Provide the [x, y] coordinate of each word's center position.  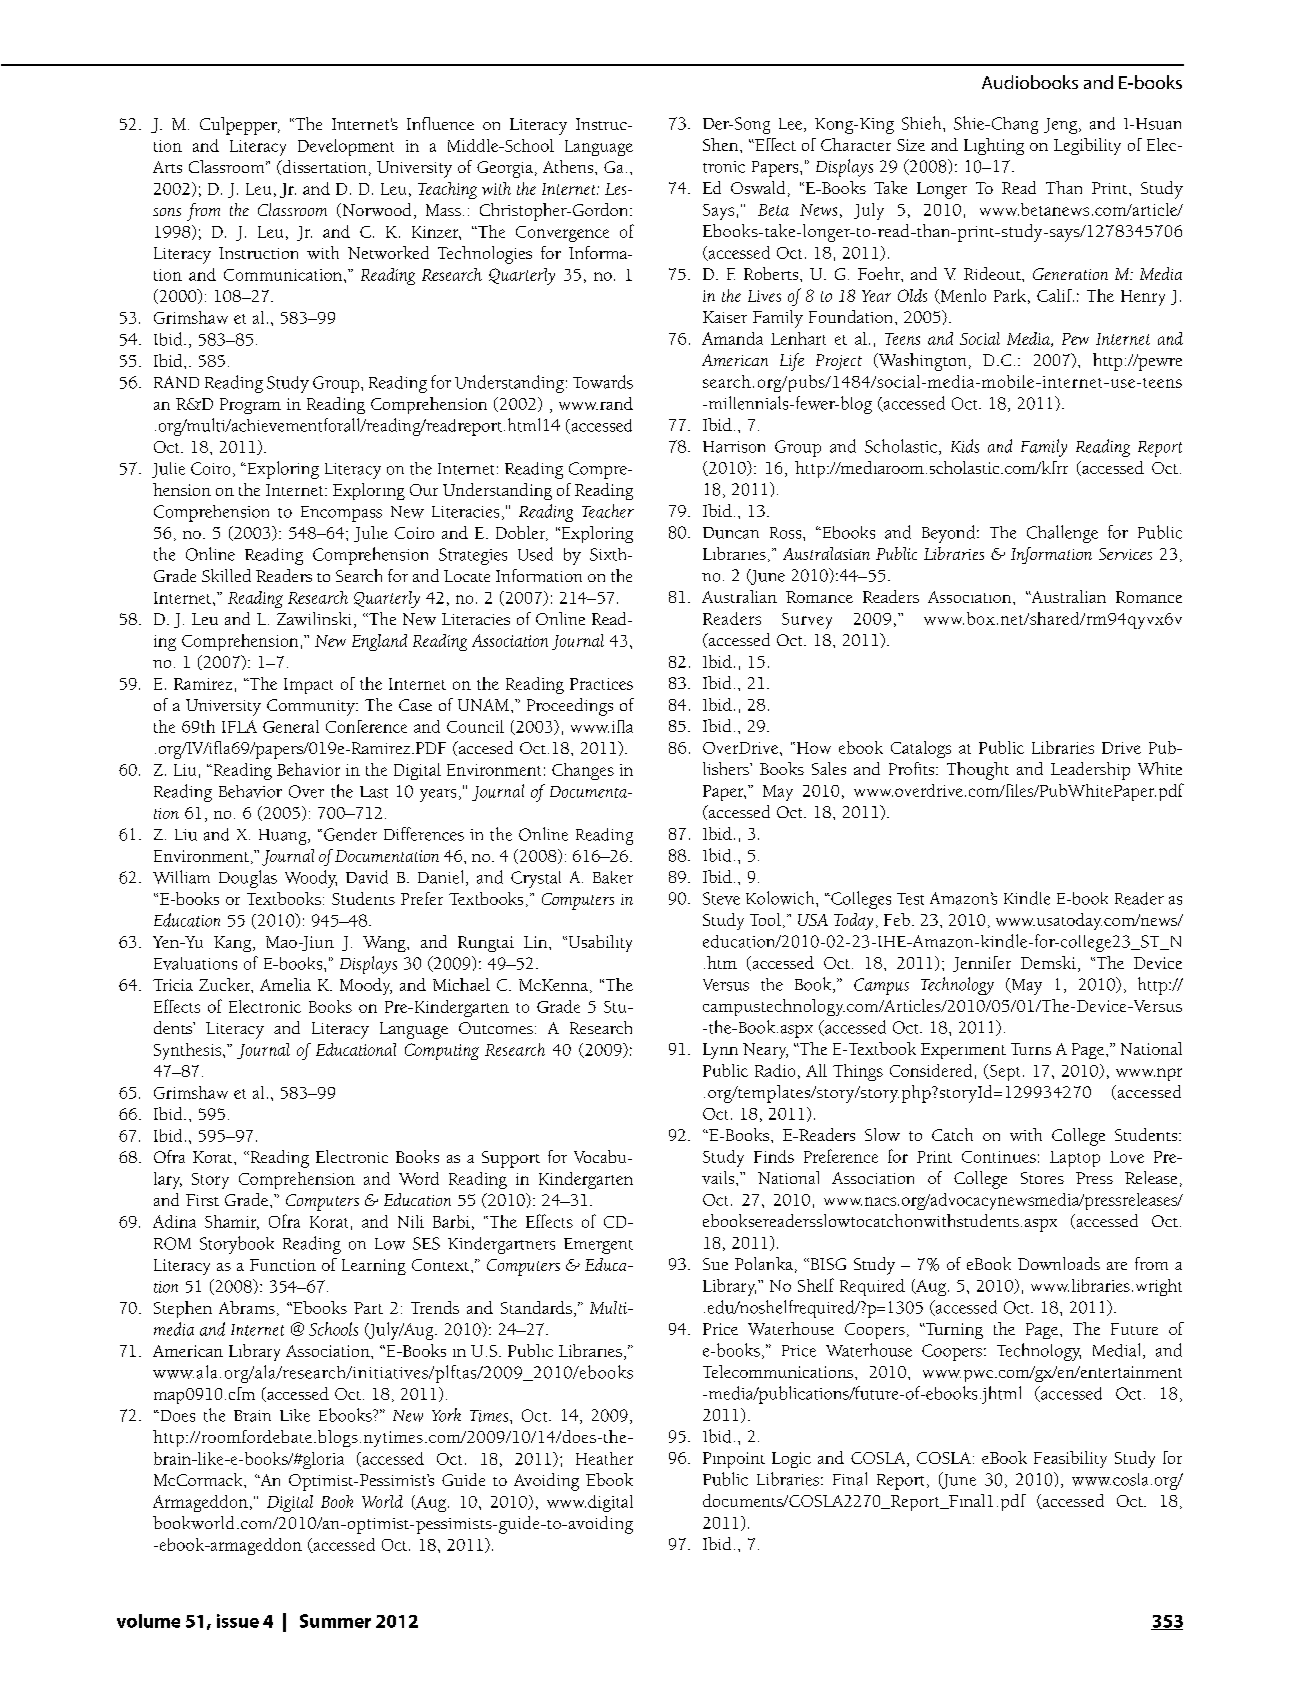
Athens [569, 166]
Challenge [1062, 534]
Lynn [720, 1051]
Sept [1003, 1072]
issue [238, 1621]
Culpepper [239, 126]
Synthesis [187, 1051]
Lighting [994, 146]
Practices [601, 684]
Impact [308, 686]
